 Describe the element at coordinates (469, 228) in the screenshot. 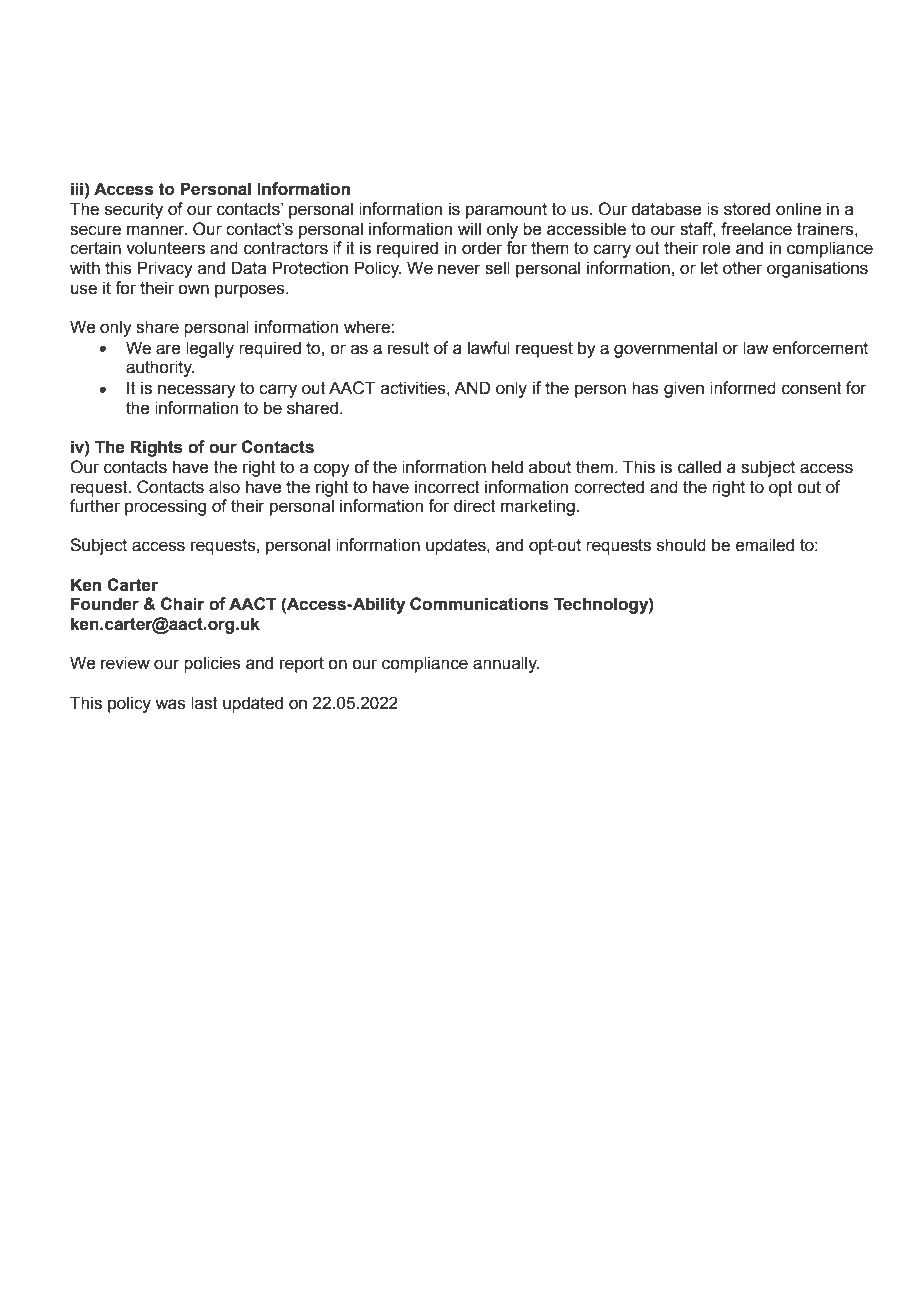

I see `will` at that location.
